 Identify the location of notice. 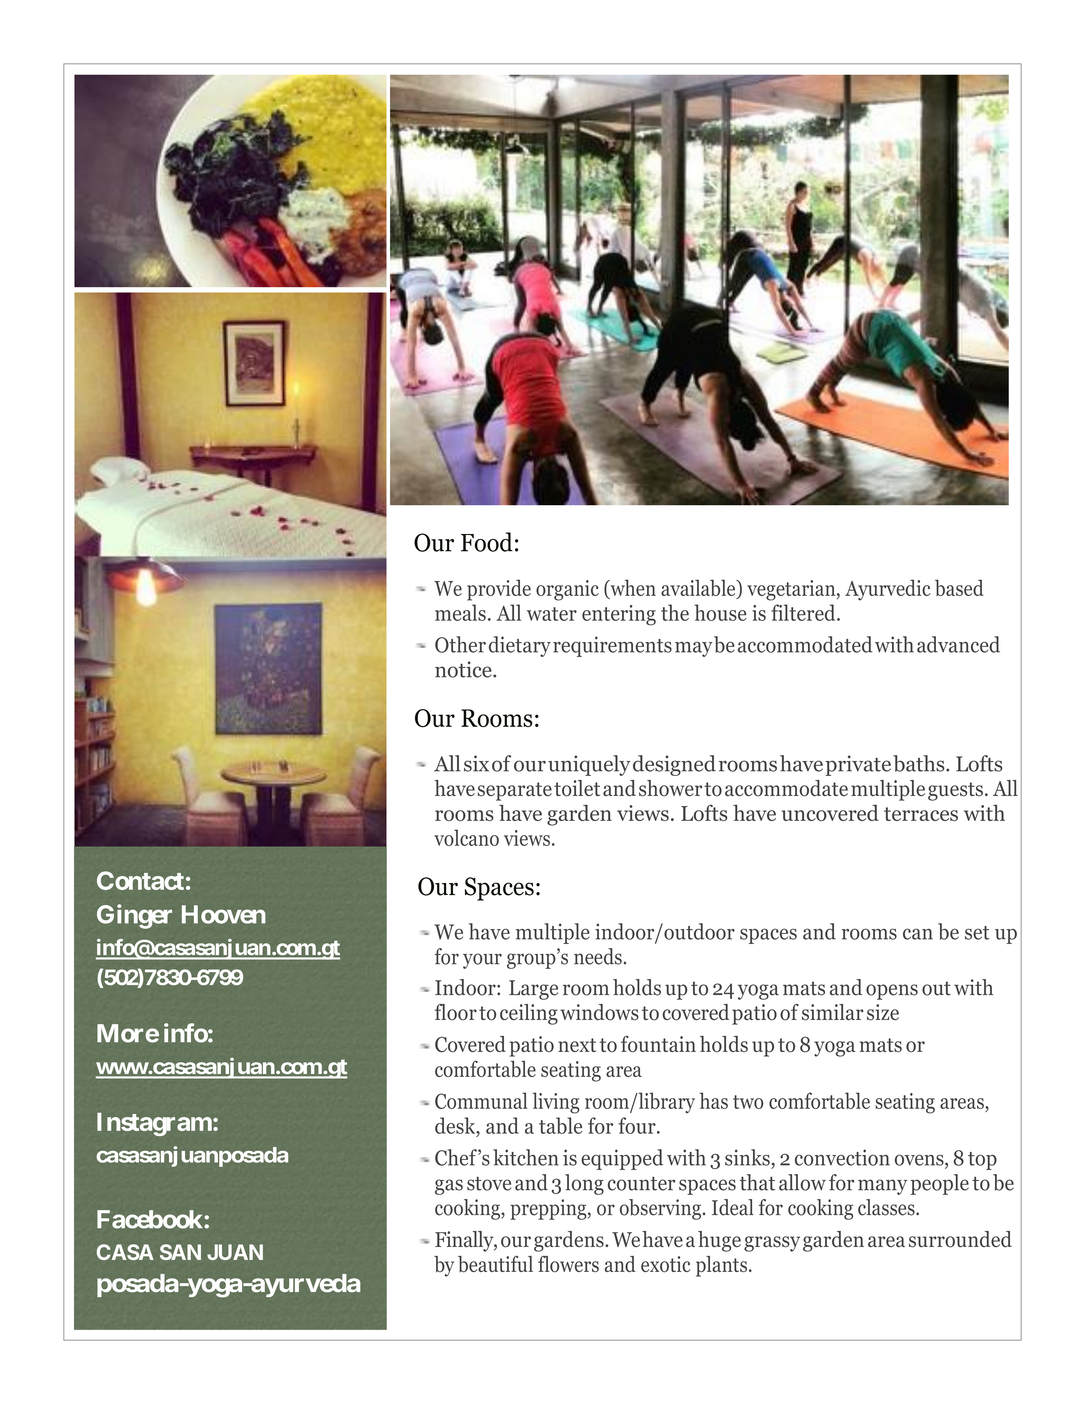
(464, 669).
